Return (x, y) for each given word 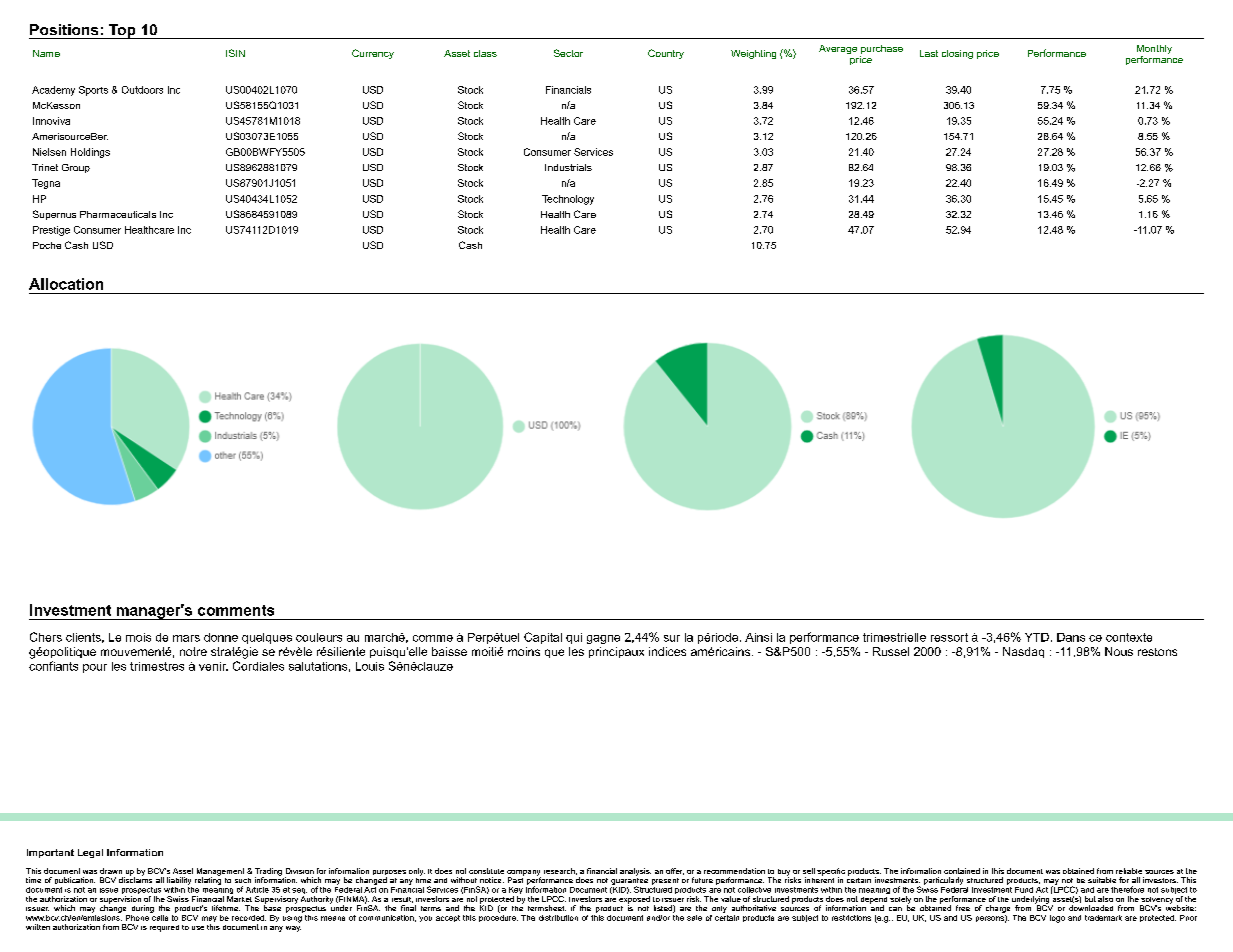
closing (957, 54)
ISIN (235, 53)
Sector (568, 53)
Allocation (66, 284)
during (143, 909)
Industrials (568, 167)
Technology (568, 200)
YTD (1037, 637)
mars (186, 638)
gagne (603, 639)
